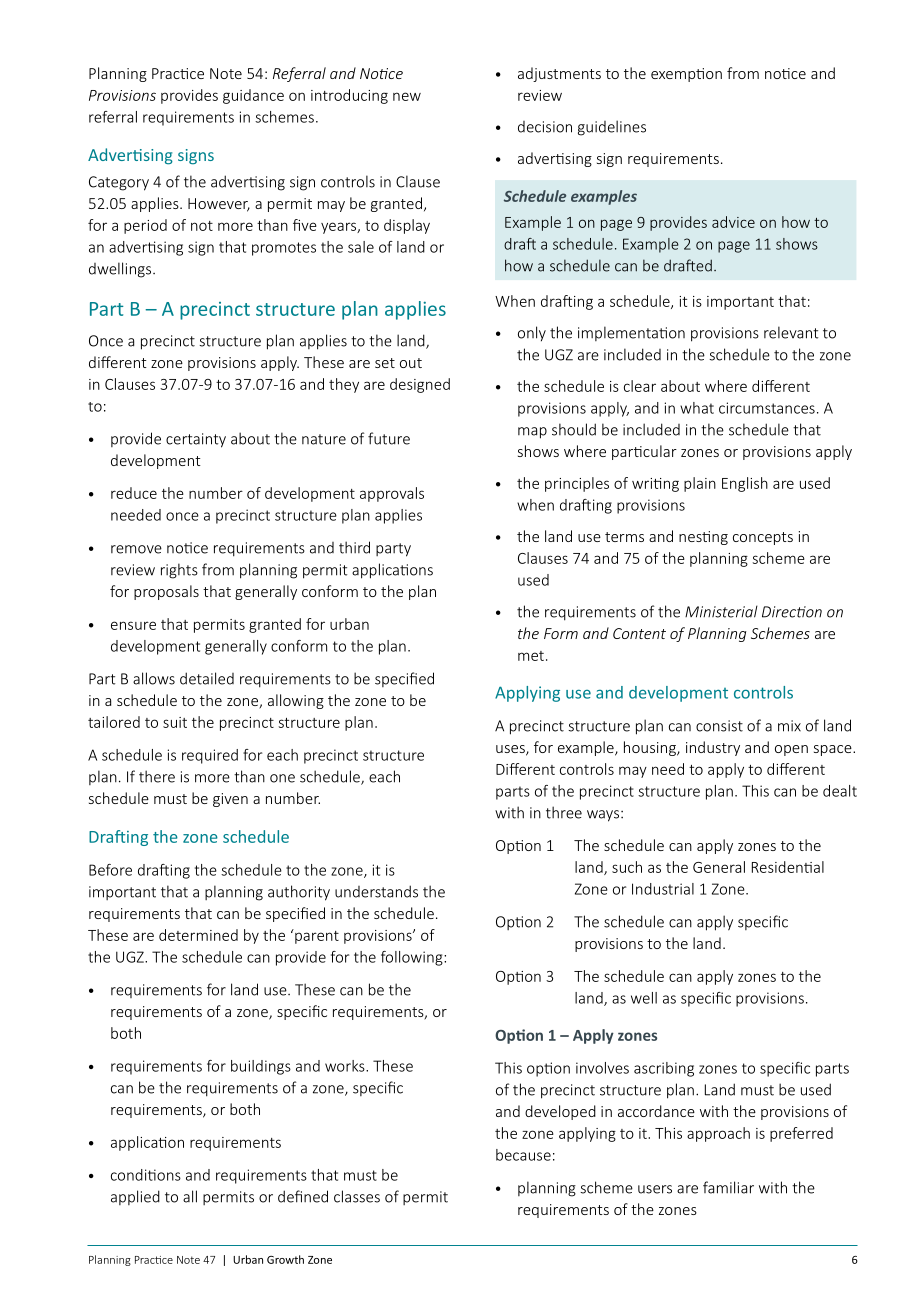 The image size is (924, 1308). Describe the element at coordinates (253, 96) in the page. I see `guidance` at that location.
